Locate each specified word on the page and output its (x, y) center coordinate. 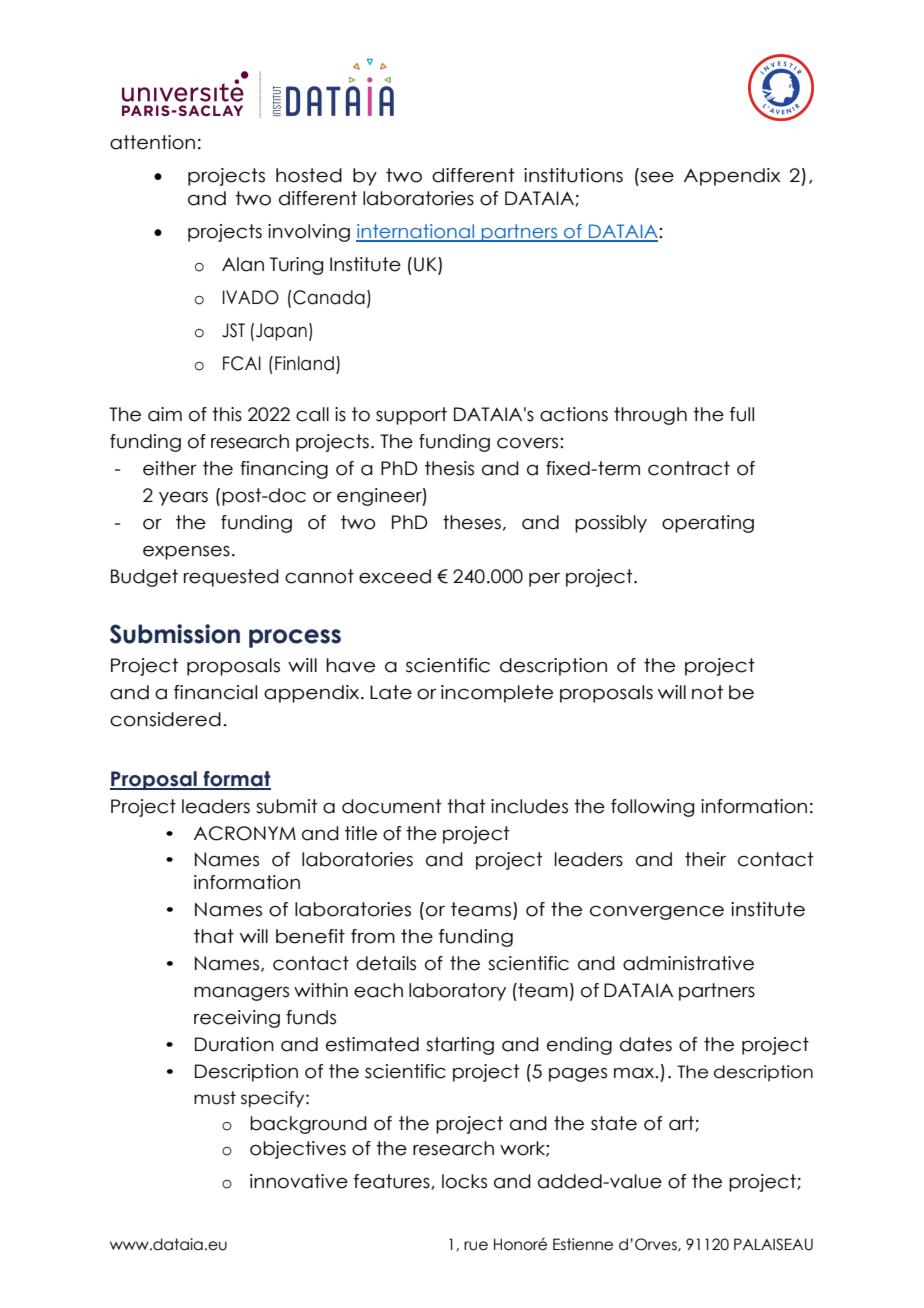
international (416, 232)
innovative (299, 1181)
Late (391, 692)
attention (152, 142)
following (652, 808)
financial (215, 692)
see (657, 177)
